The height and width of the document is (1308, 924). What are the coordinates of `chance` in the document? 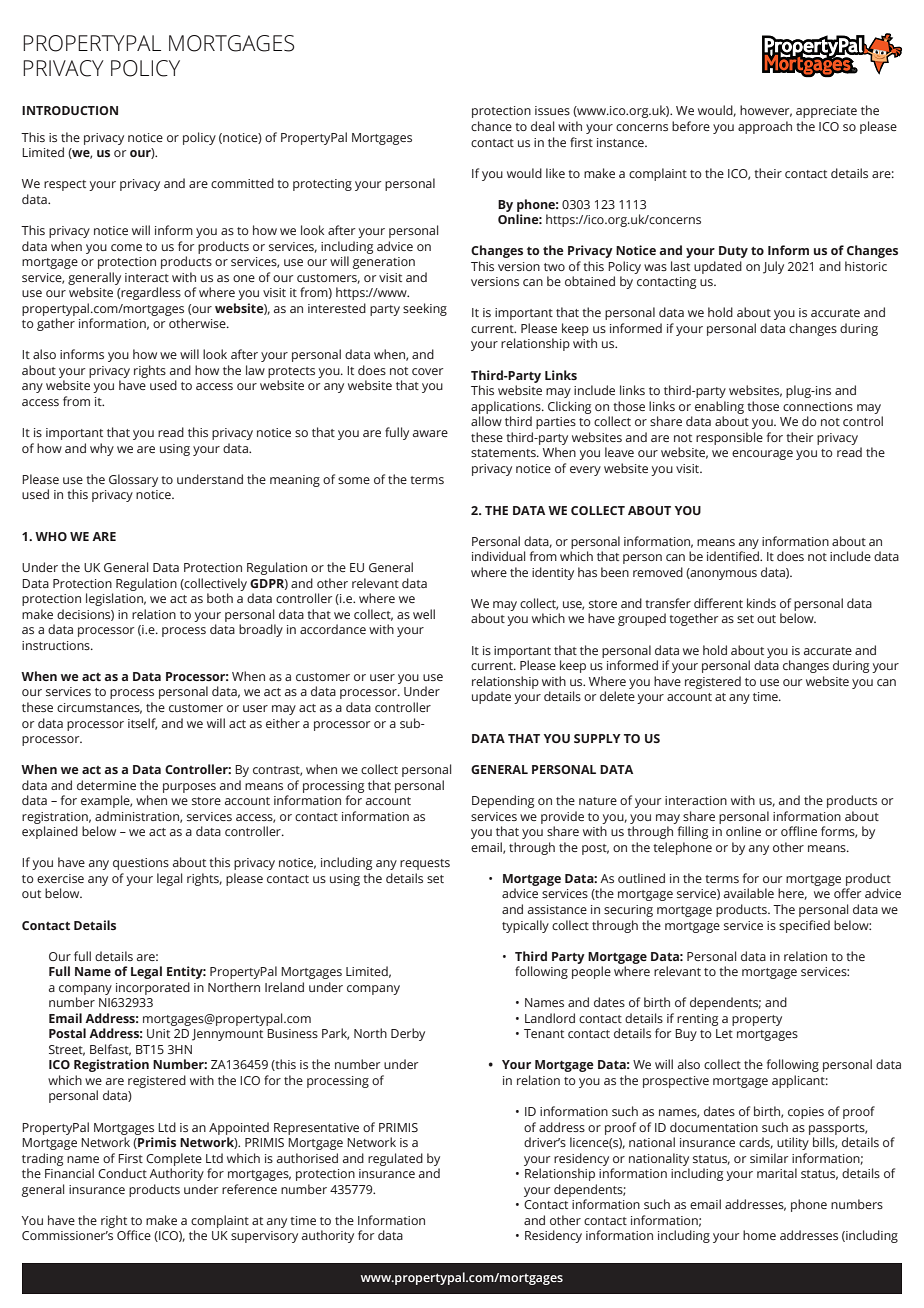 It's located at (491, 126).
